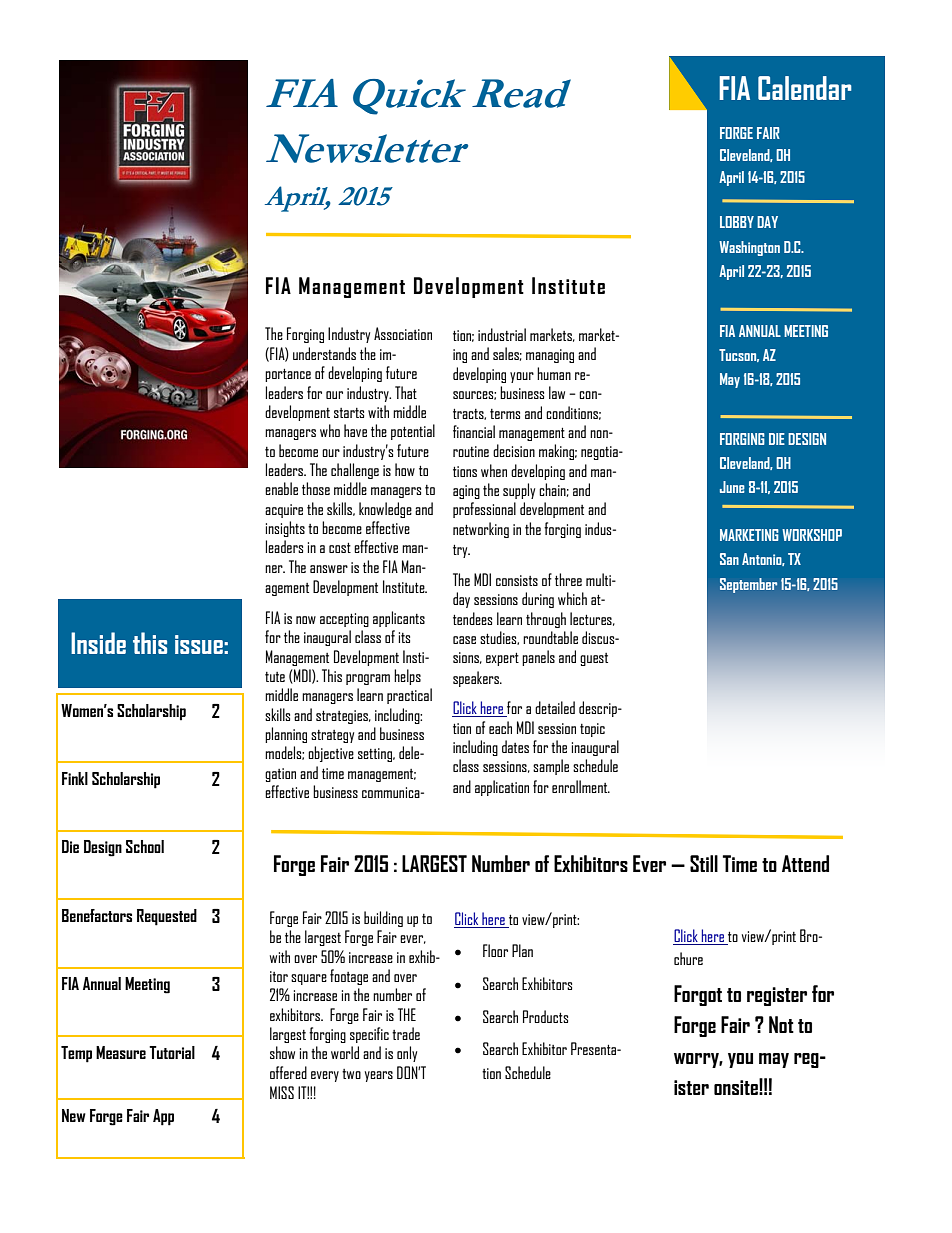 Image resolution: width=952 pixels, height=1233 pixels. What do you see at coordinates (704, 863) in the screenshot?
I see `Still` at bounding box center [704, 863].
